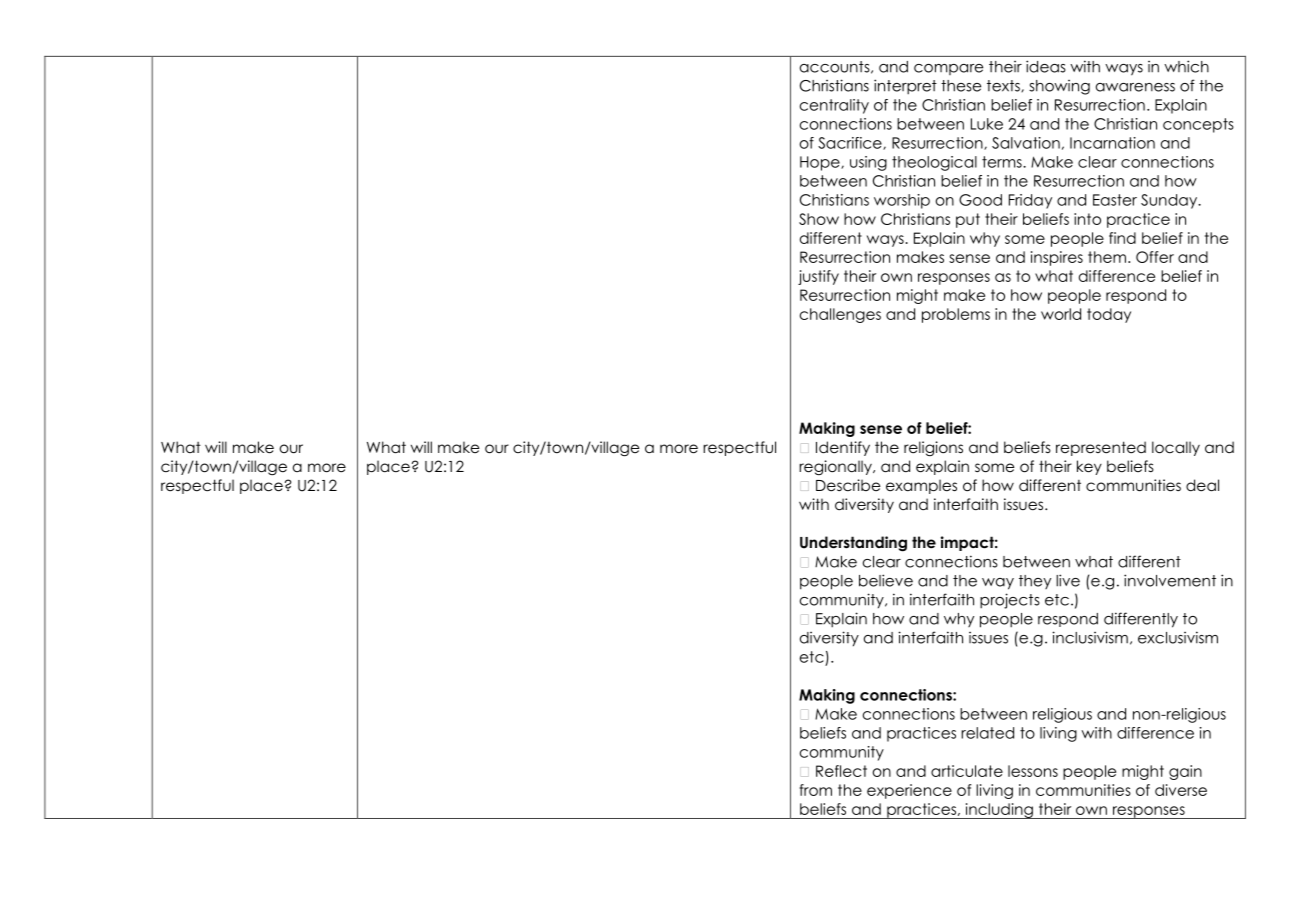 The width and height of the screenshot is (1308, 924). Describe the element at coordinates (841, 771) in the screenshot. I see `Reflect` at that location.
